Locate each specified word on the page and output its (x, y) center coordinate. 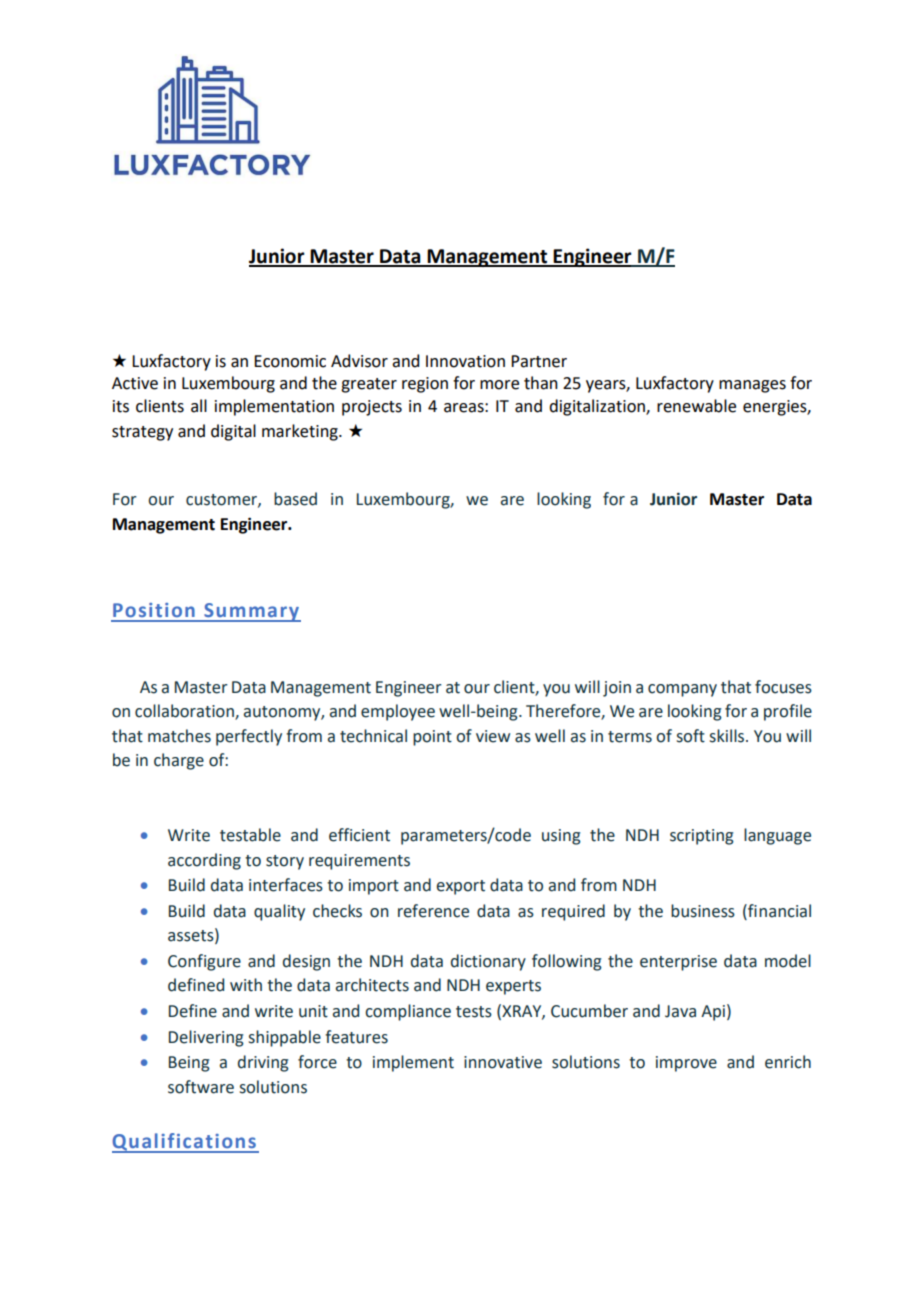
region (425, 385)
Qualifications (185, 1143)
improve (686, 1064)
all (199, 406)
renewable (696, 406)
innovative (503, 1062)
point (432, 738)
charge (179, 761)
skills (728, 736)
